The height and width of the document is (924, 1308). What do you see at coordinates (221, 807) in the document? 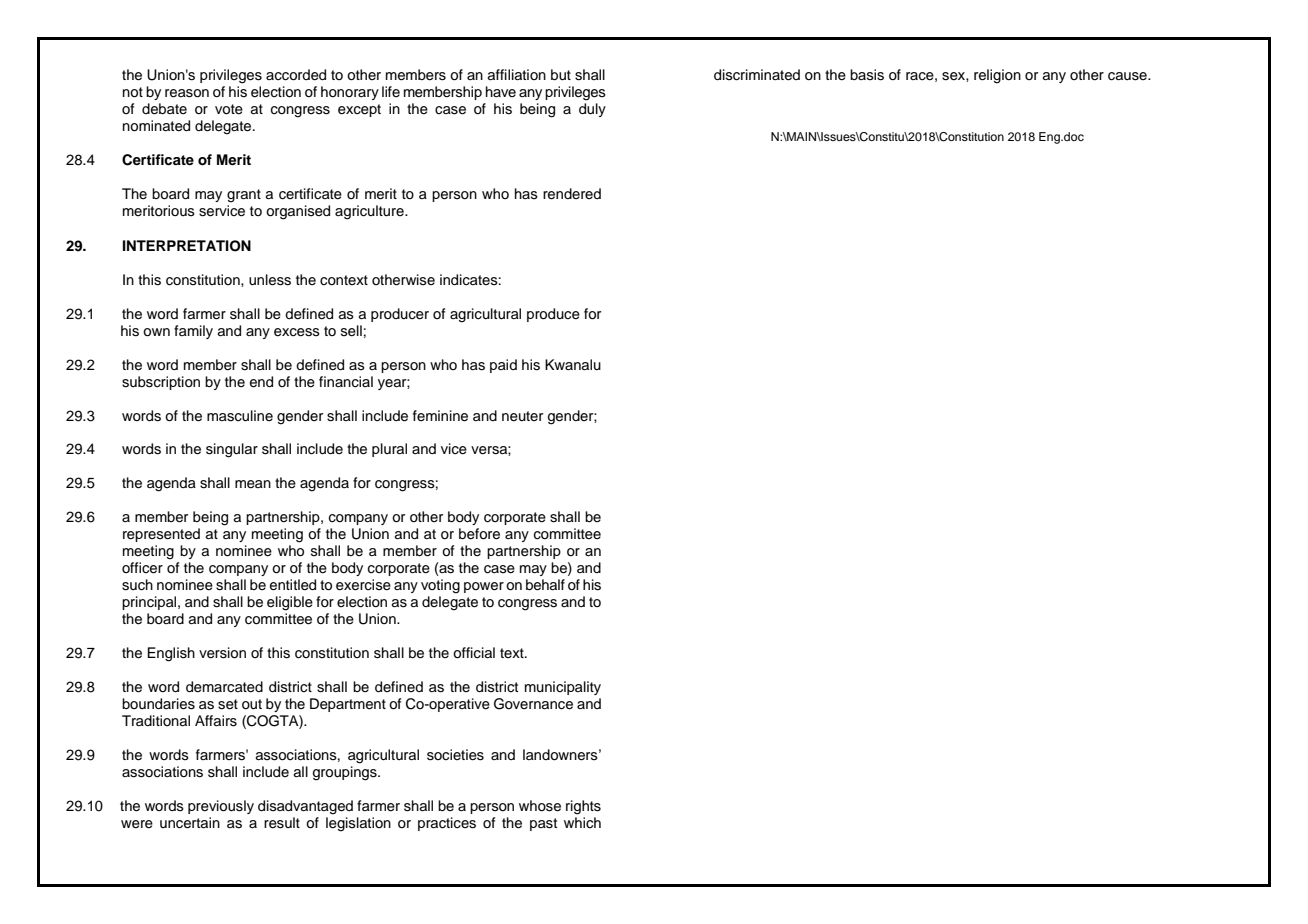
I see `previously` at bounding box center [221, 807].
